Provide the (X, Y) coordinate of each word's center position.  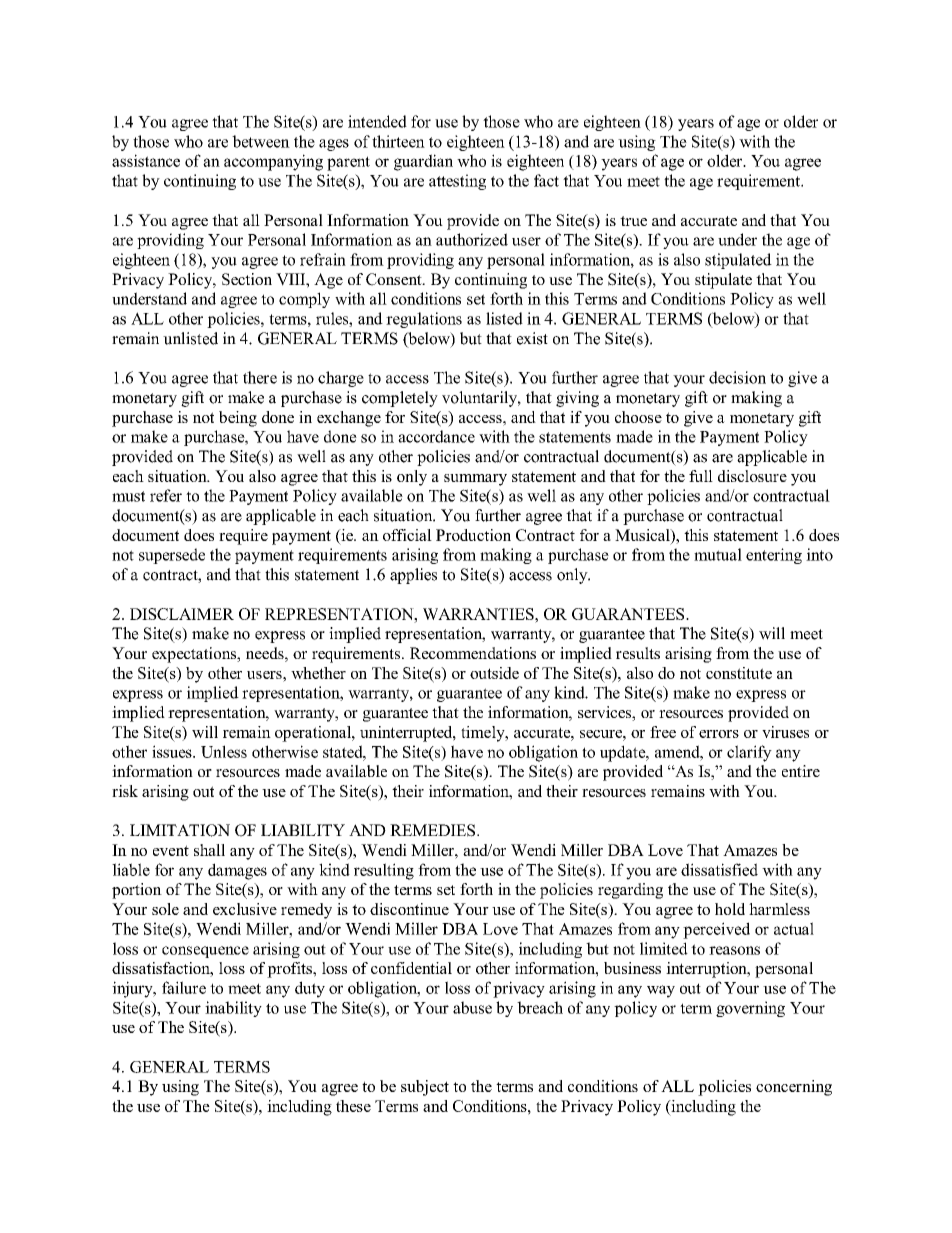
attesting (457, 182)
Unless (224, 751)
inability (233, 1009)
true (633, 221)
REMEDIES (434, 830)
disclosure (752, 476)
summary (475, 480)
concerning (794, 1088)
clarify (749, 753)
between (261, 141)
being (238, 419)
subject (425, 1088)
